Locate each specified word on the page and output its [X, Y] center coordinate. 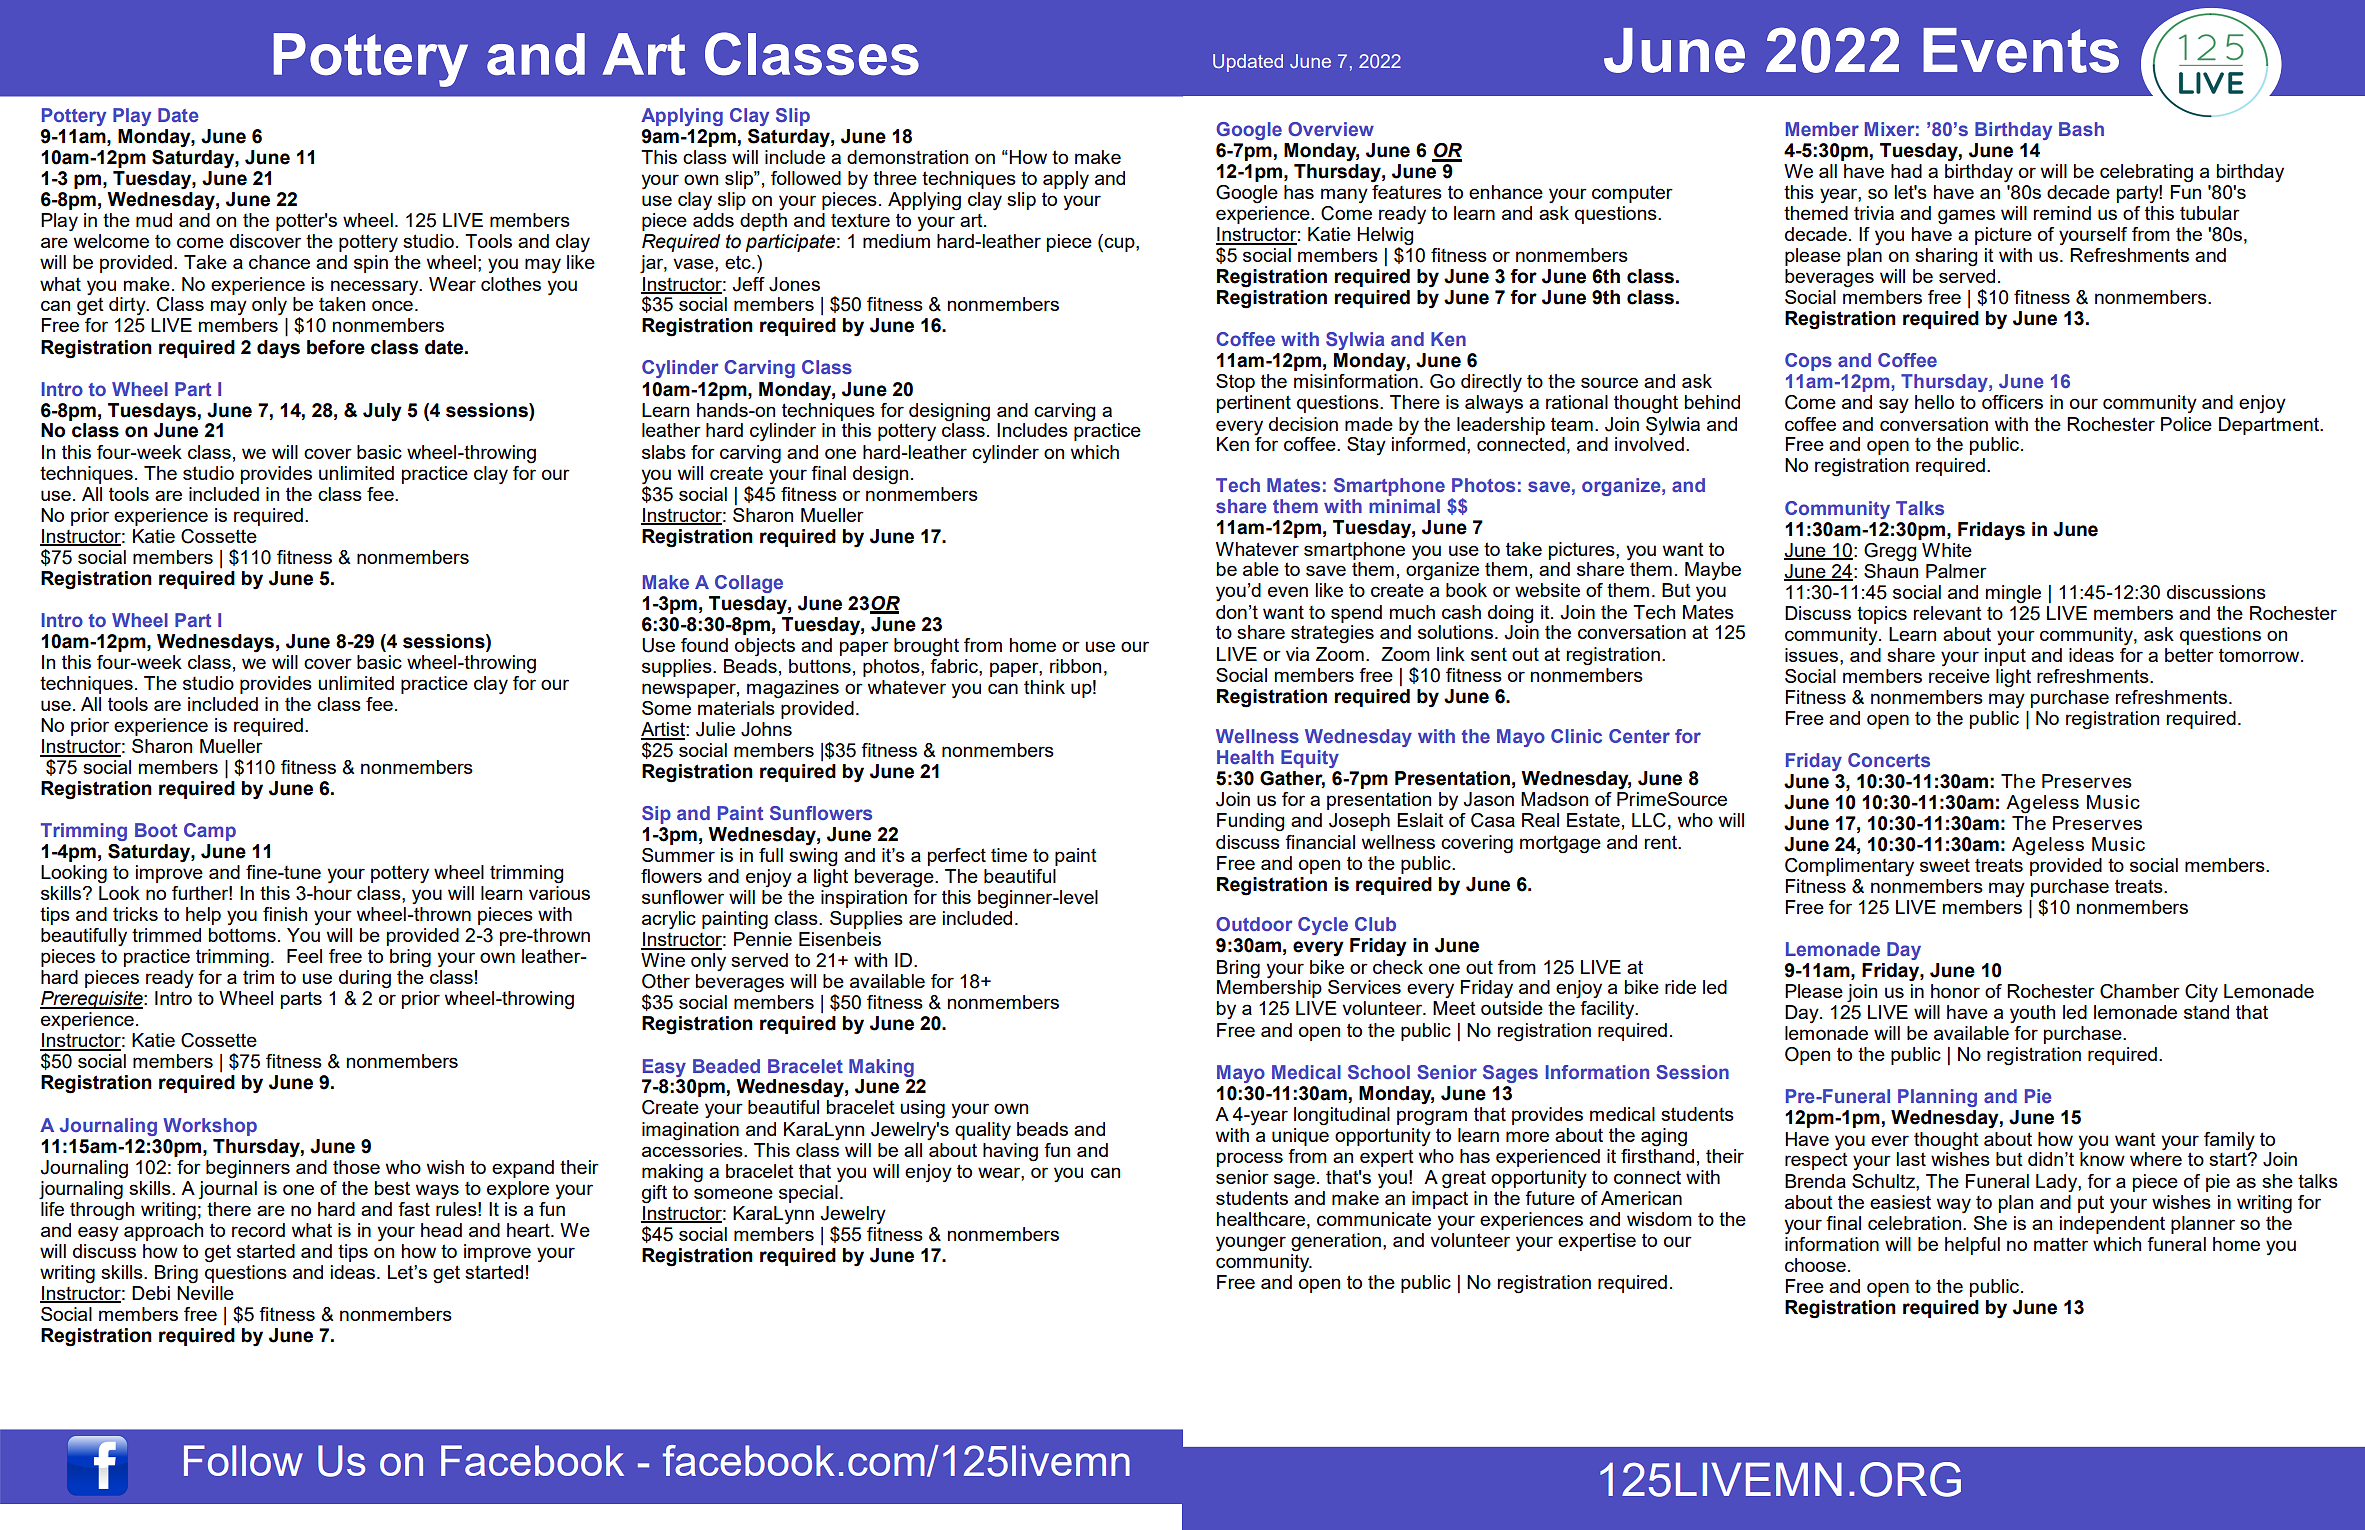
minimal [1404, 506]
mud [154, 220]
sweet [1945, 865]
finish [285, 914]
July [382, 412]
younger [1251, 1244]
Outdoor [1254, 924]
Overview [1331, 129]
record [258, 1230]
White [1947, 550]
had [1906, 171]
